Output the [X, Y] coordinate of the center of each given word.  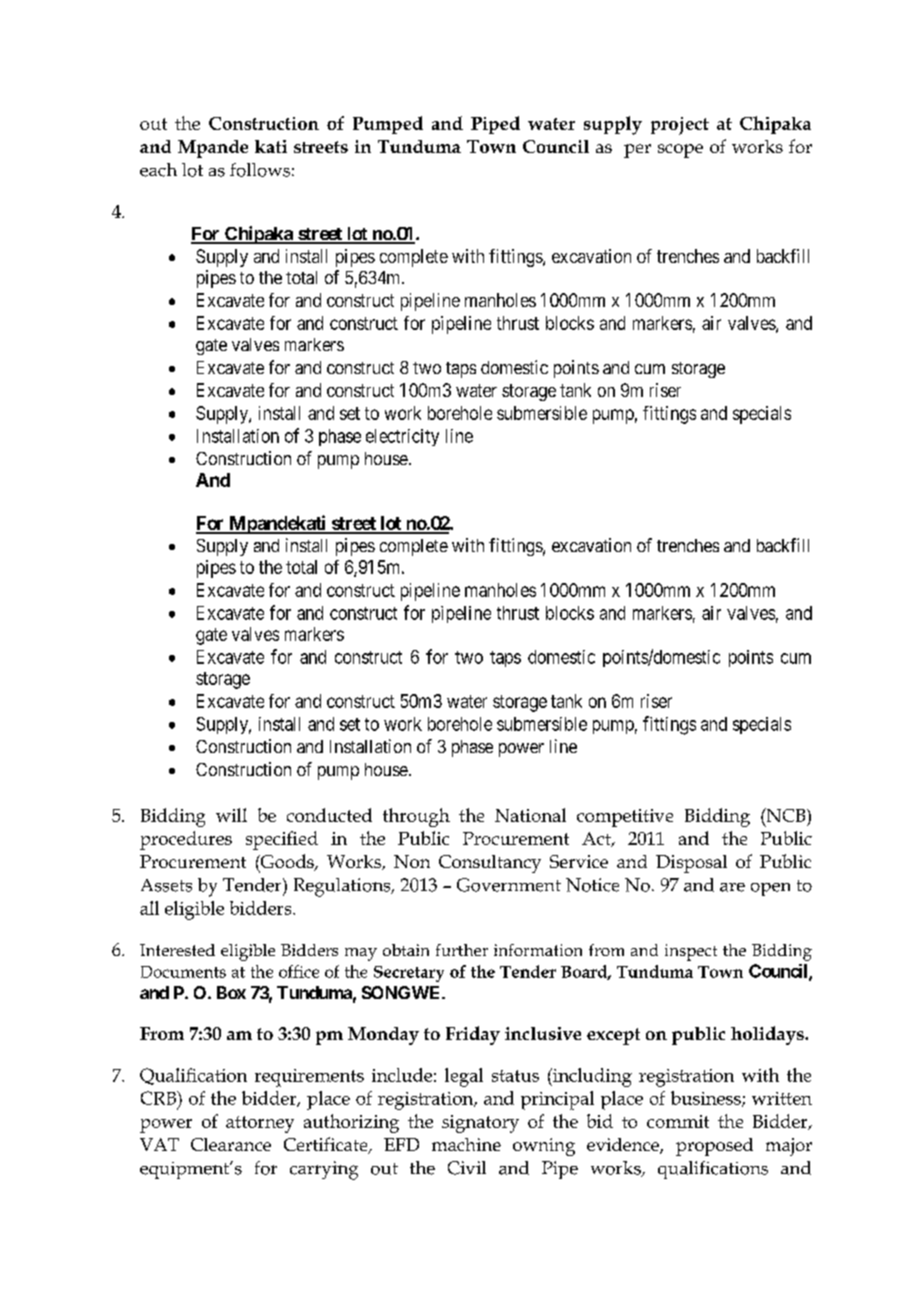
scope [680, 151]
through [416, 817]
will [231, 815]
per [637, 151]
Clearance [231, 1144]
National [530, 815]
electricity [402, 437]
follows [260, 170]
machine [466, 1144]
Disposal [691, 864]
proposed [714, 1147]
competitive [625, 818]
